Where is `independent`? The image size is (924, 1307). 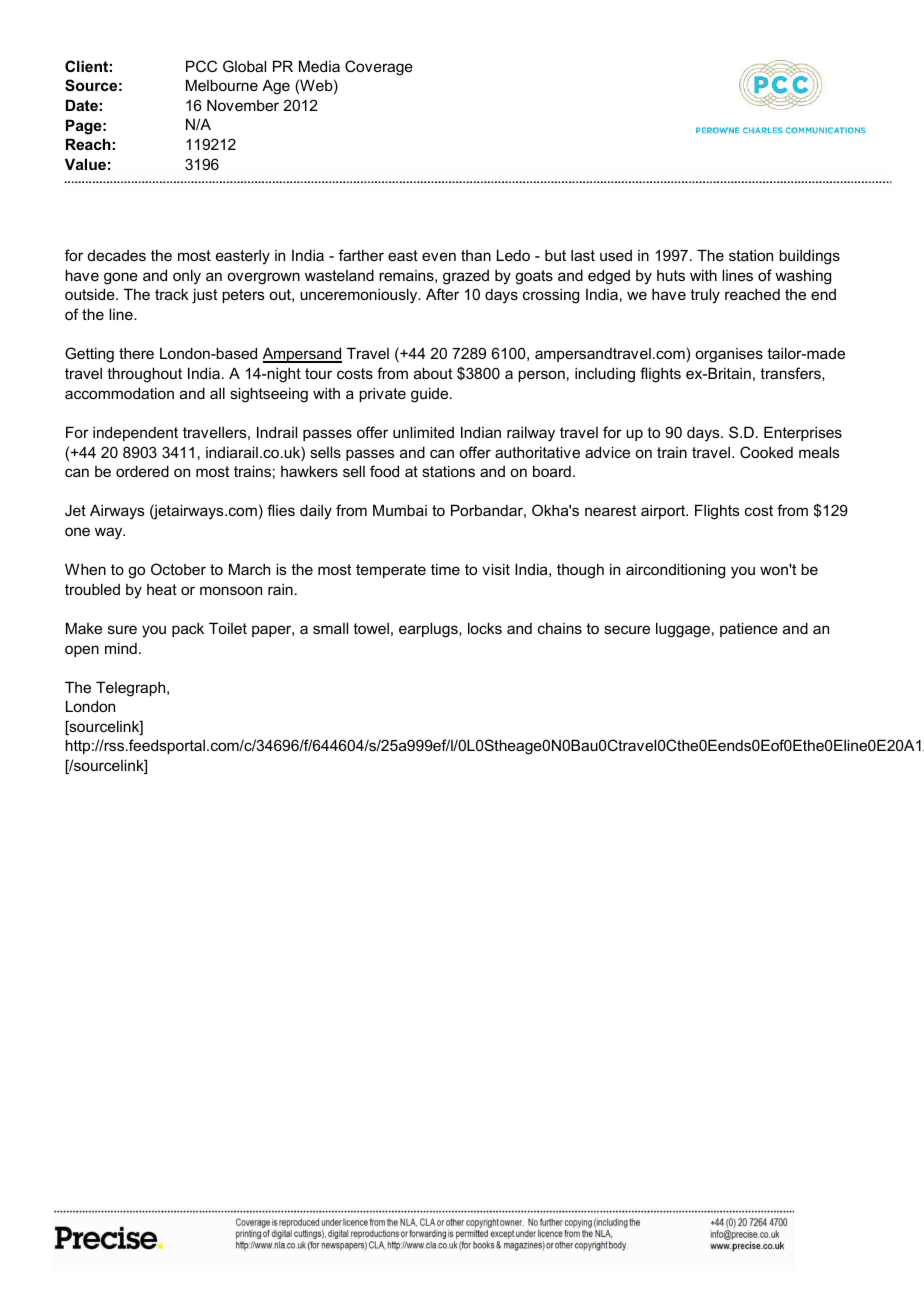 independent is located at coordinates (135, 433).
